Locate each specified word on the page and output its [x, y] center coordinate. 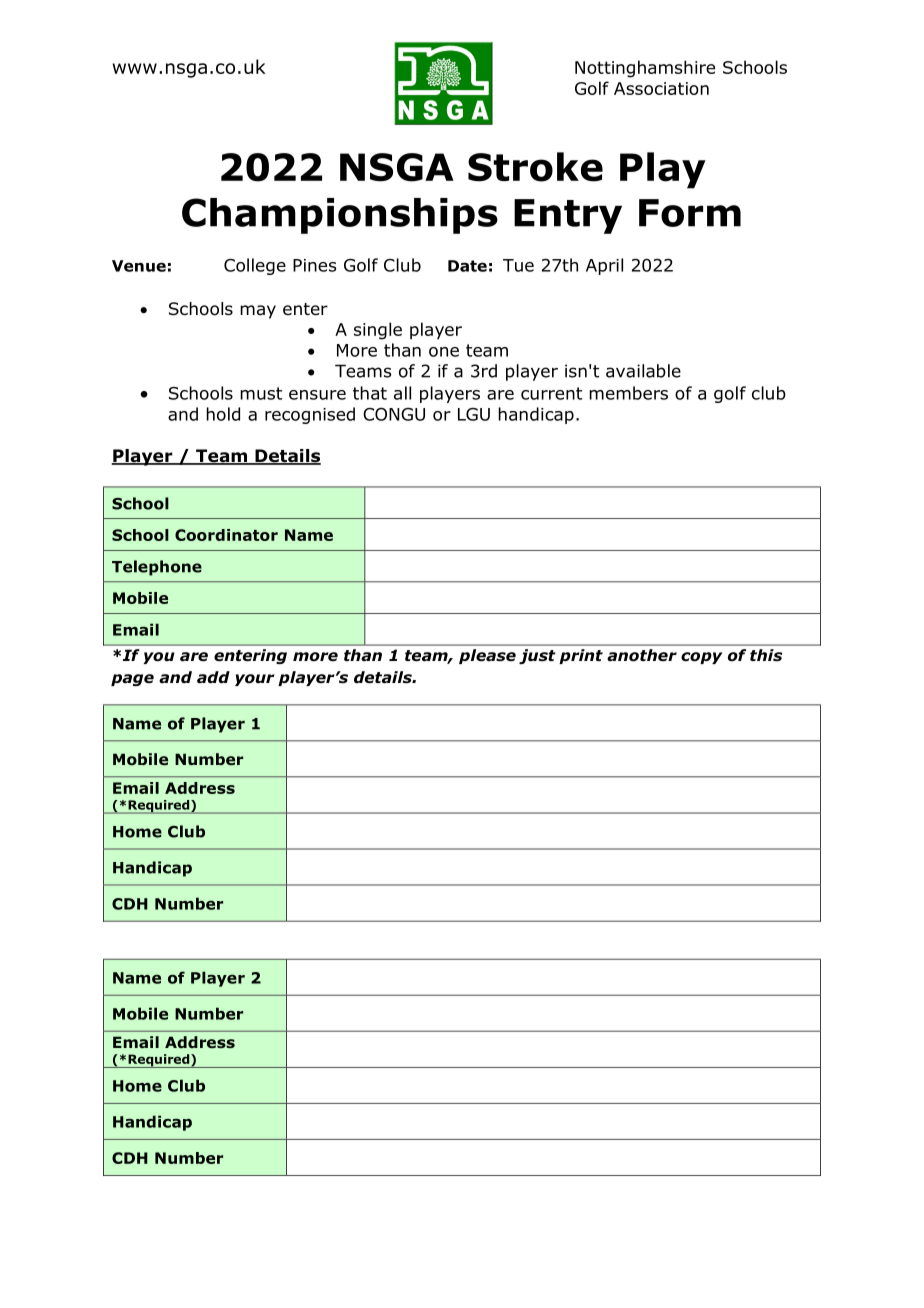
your [254, 680]
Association [661, 88]
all [402, 393]
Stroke [535, 167]
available [643, 371]
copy [702, 658]
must [261, 393]
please [487, 656]
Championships [340, 216]
